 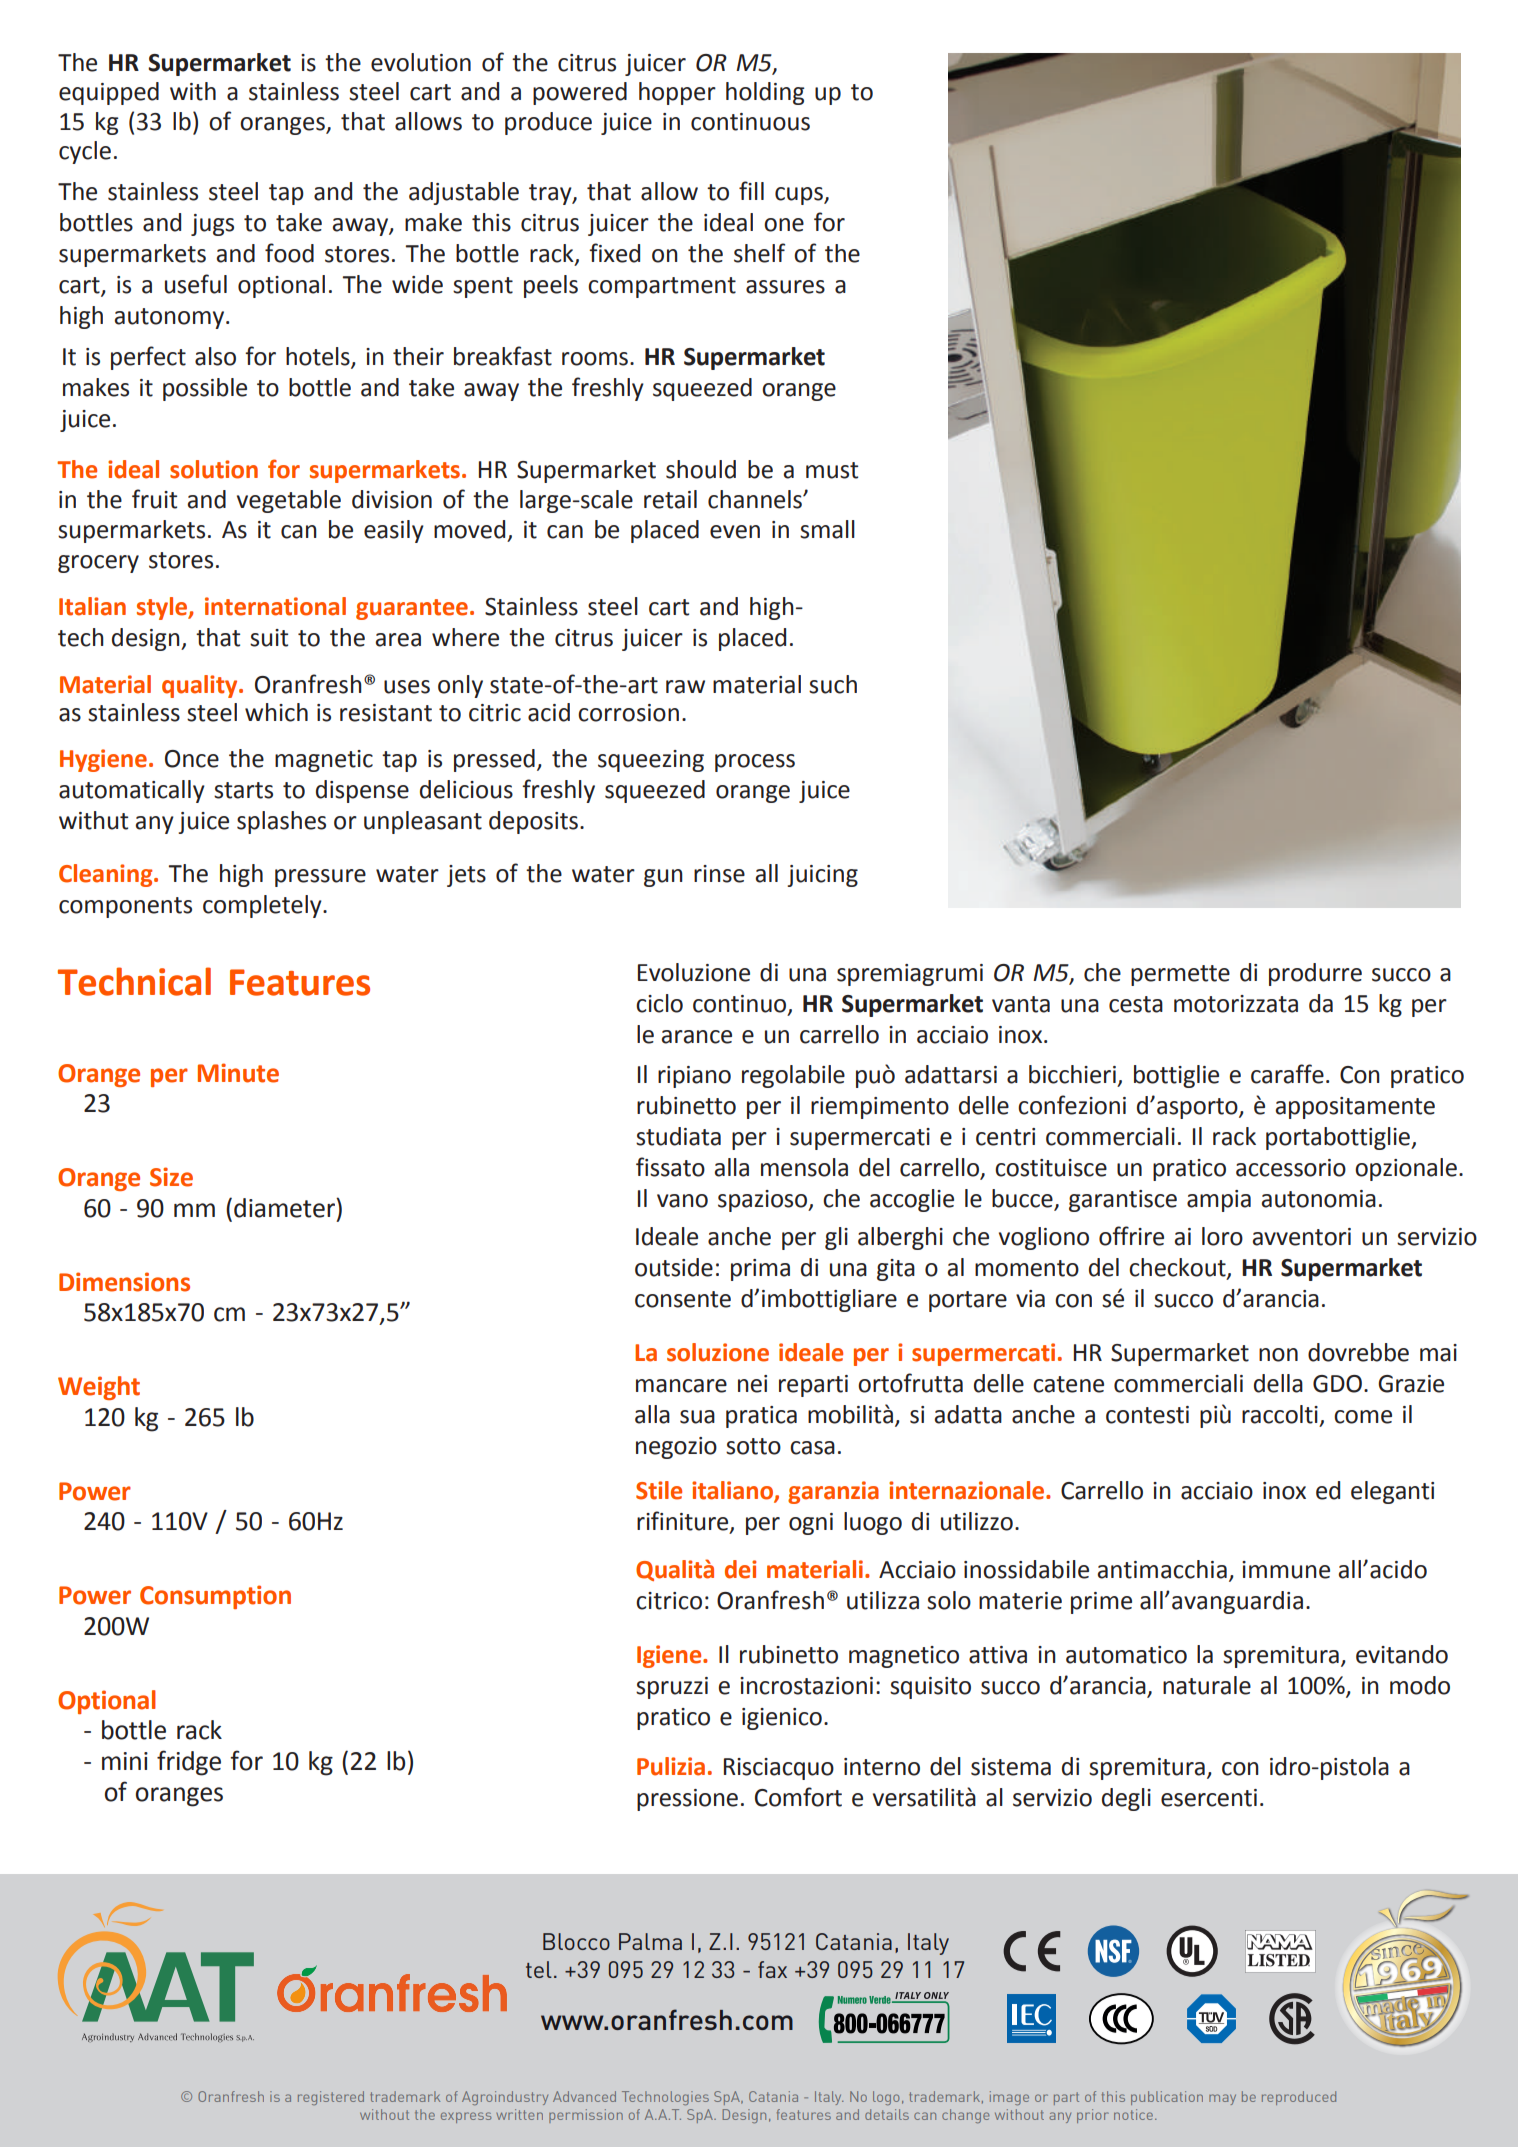 I want to click on holding, so click(x=765, y=93).
